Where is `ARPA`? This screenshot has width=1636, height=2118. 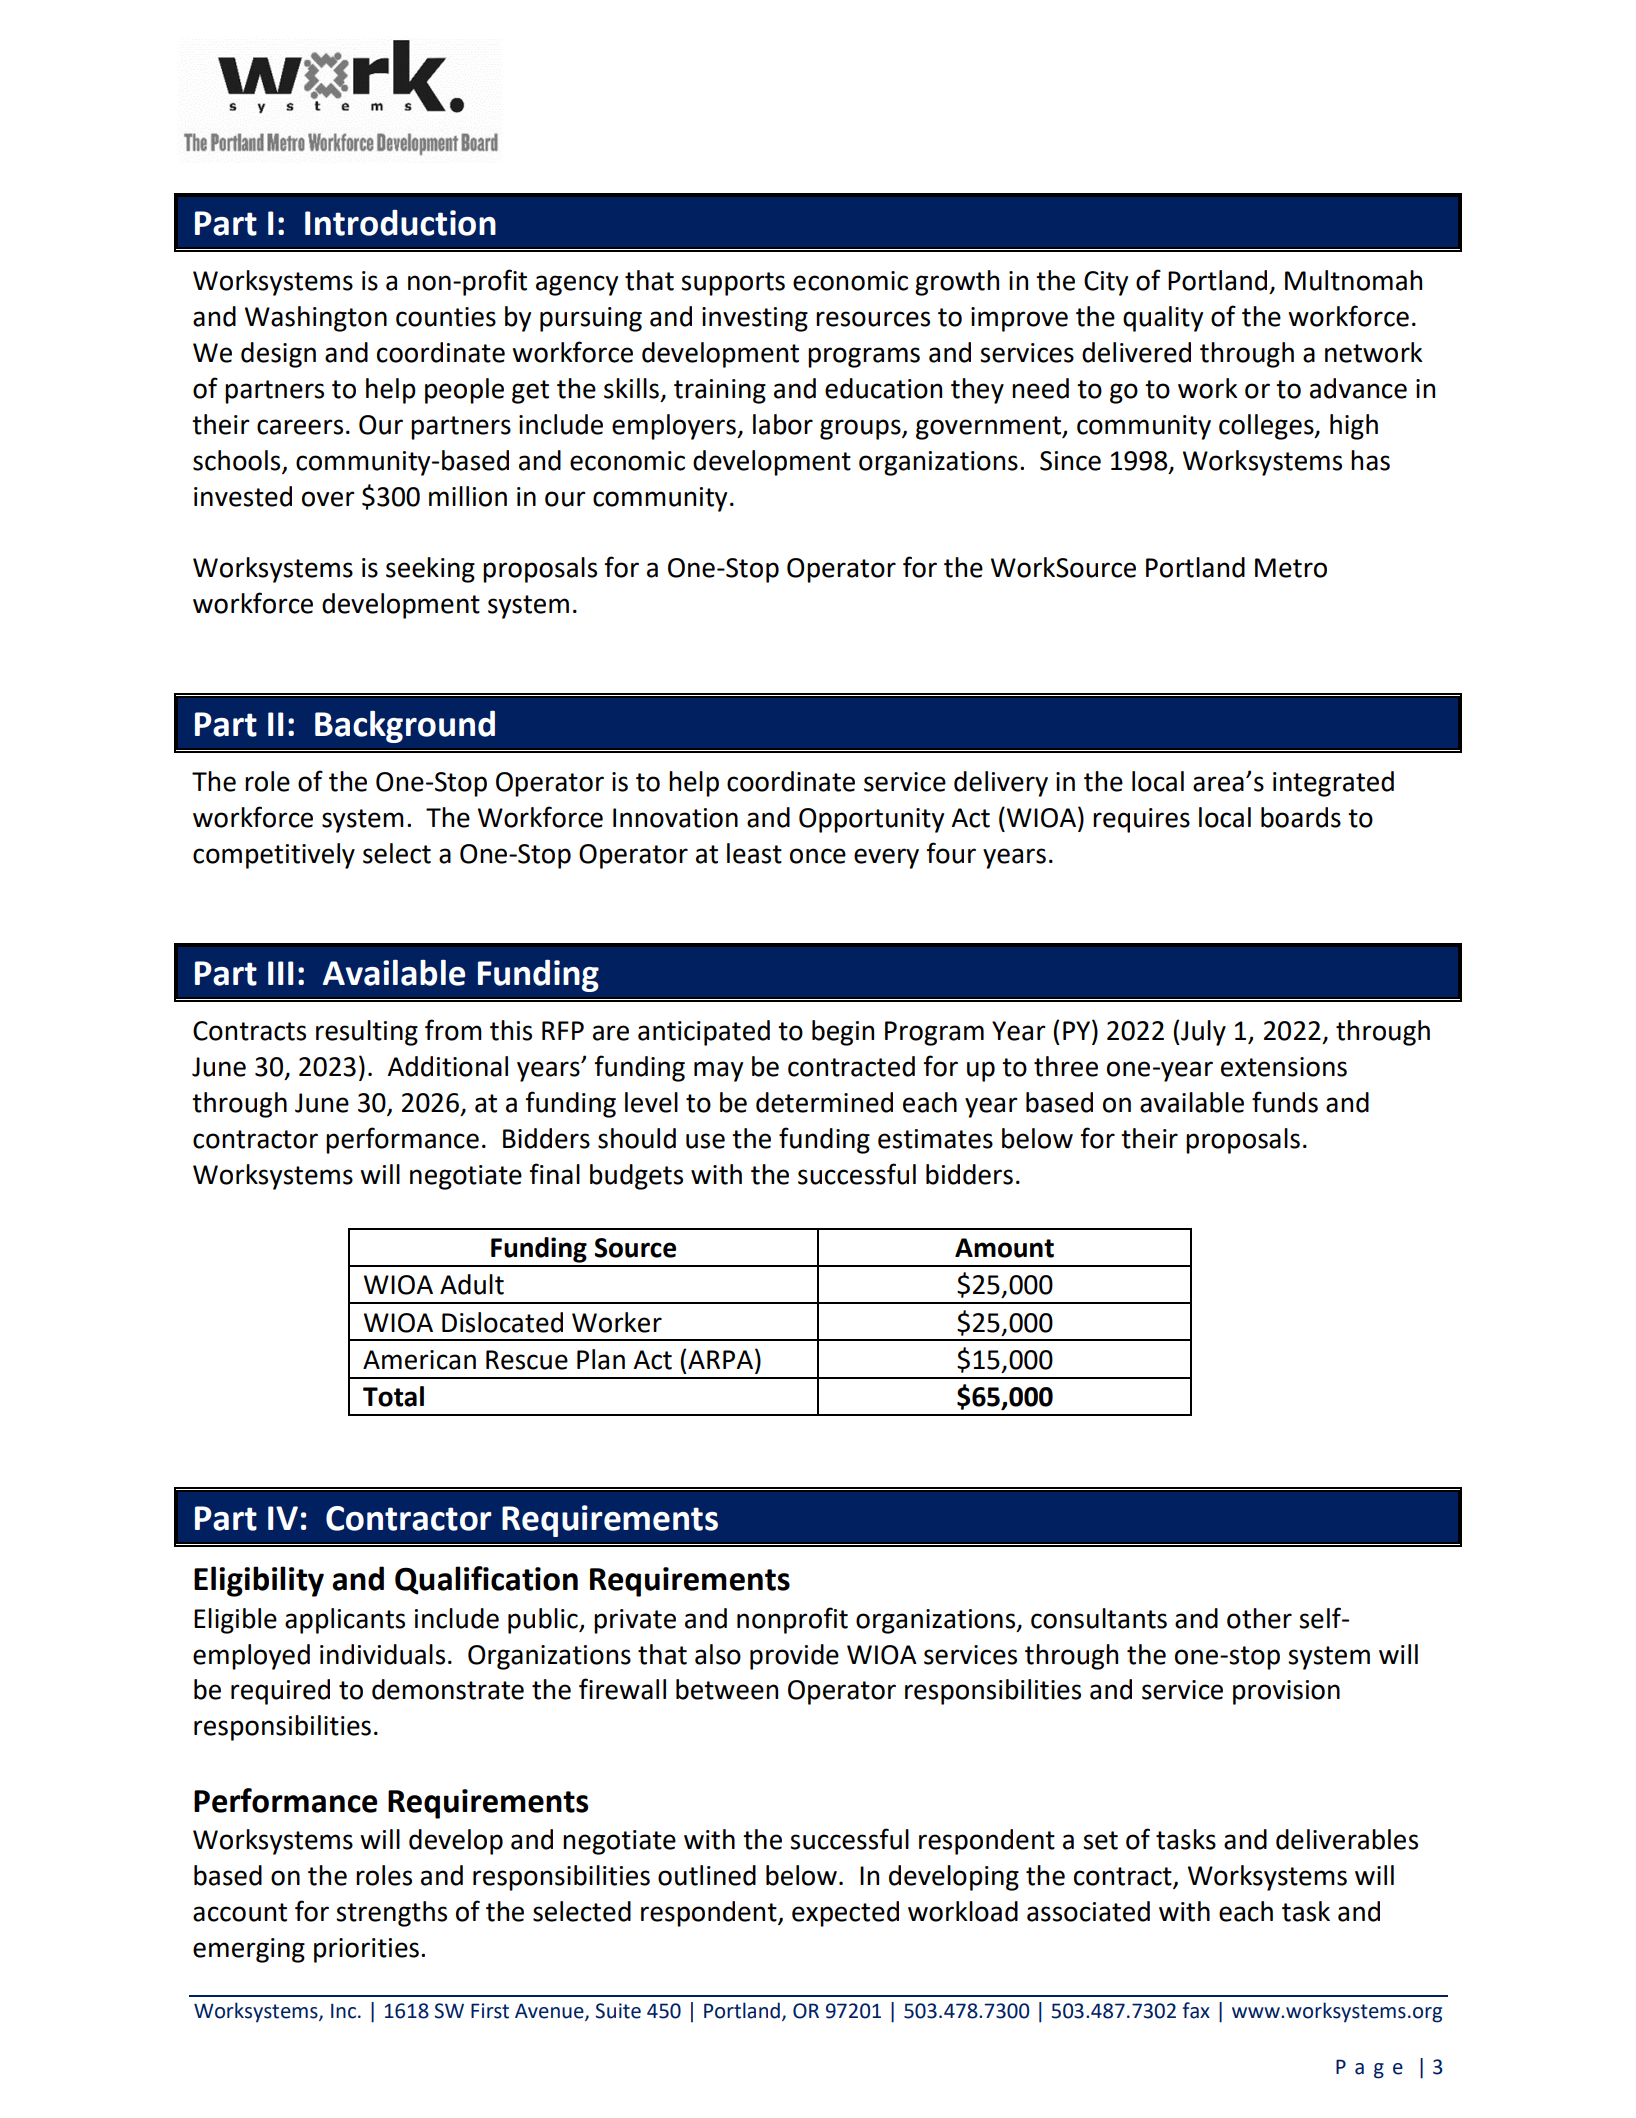
ARPA is located at coordinates (720, 1359).
